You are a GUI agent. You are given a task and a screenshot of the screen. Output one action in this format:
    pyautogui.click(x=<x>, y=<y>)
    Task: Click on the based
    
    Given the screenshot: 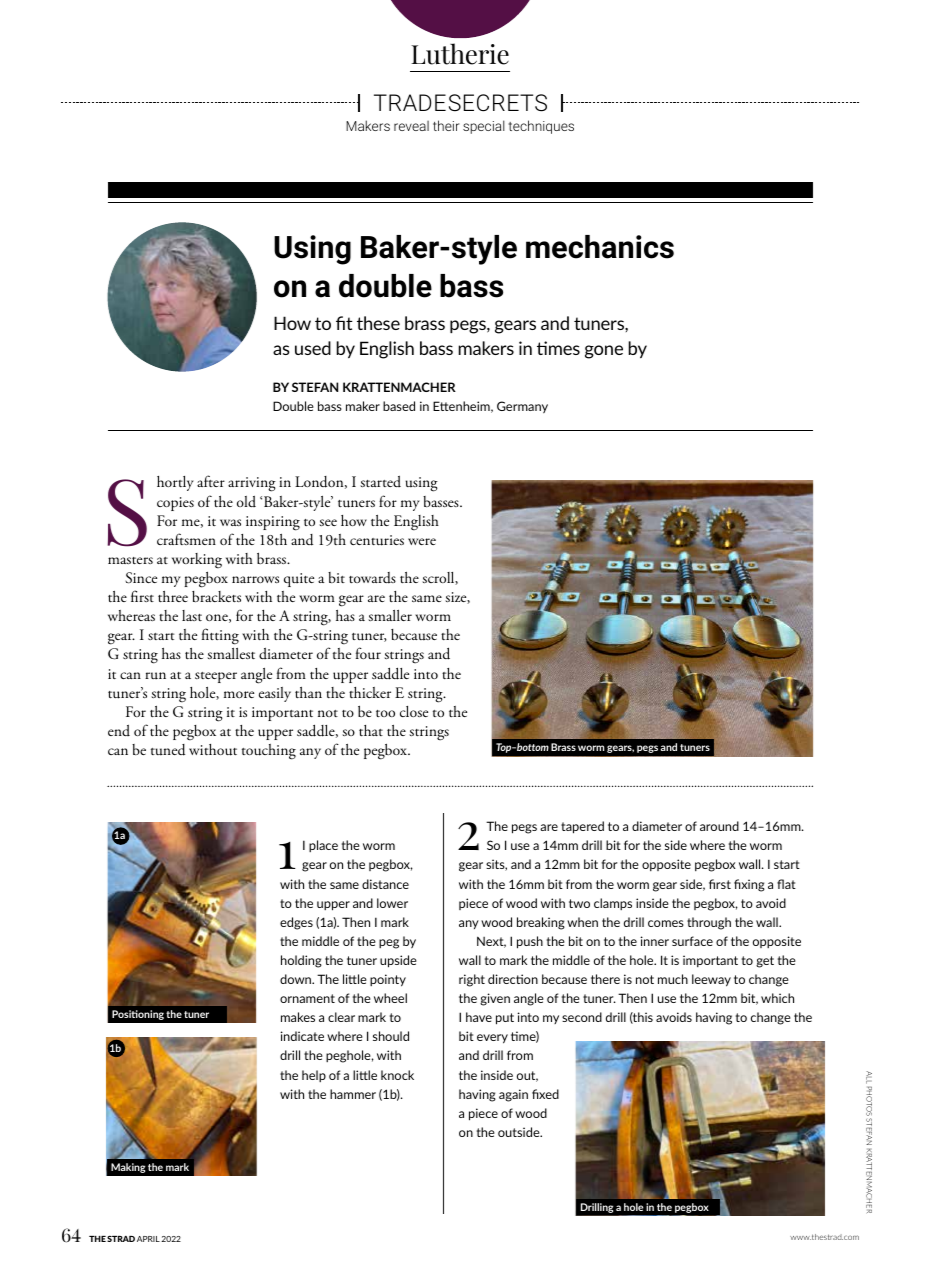 What is the action you would take?
    pyautogui.click(x=399, y=406)
